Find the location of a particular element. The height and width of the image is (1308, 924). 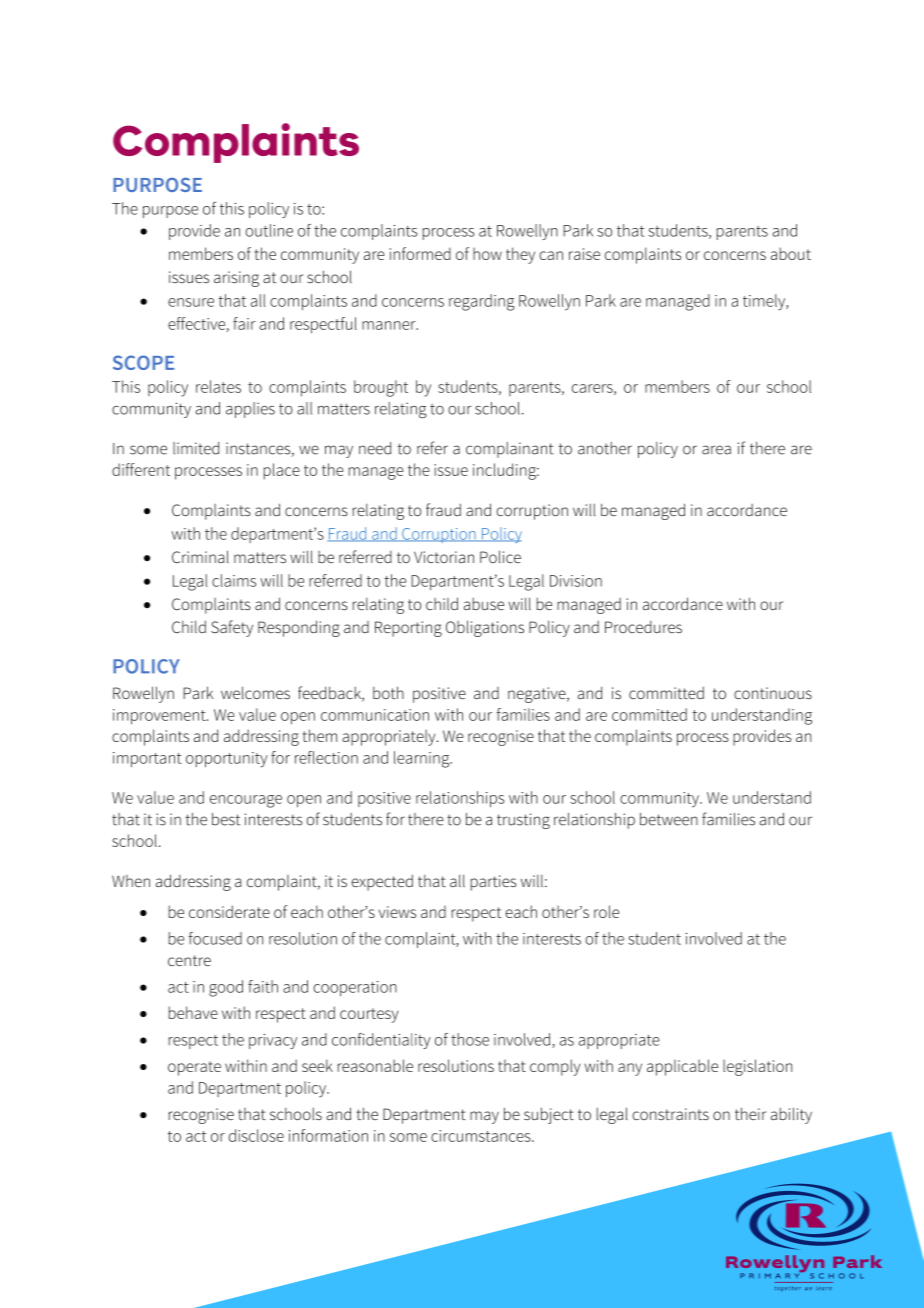

role is located at coordinates (606, 911).
